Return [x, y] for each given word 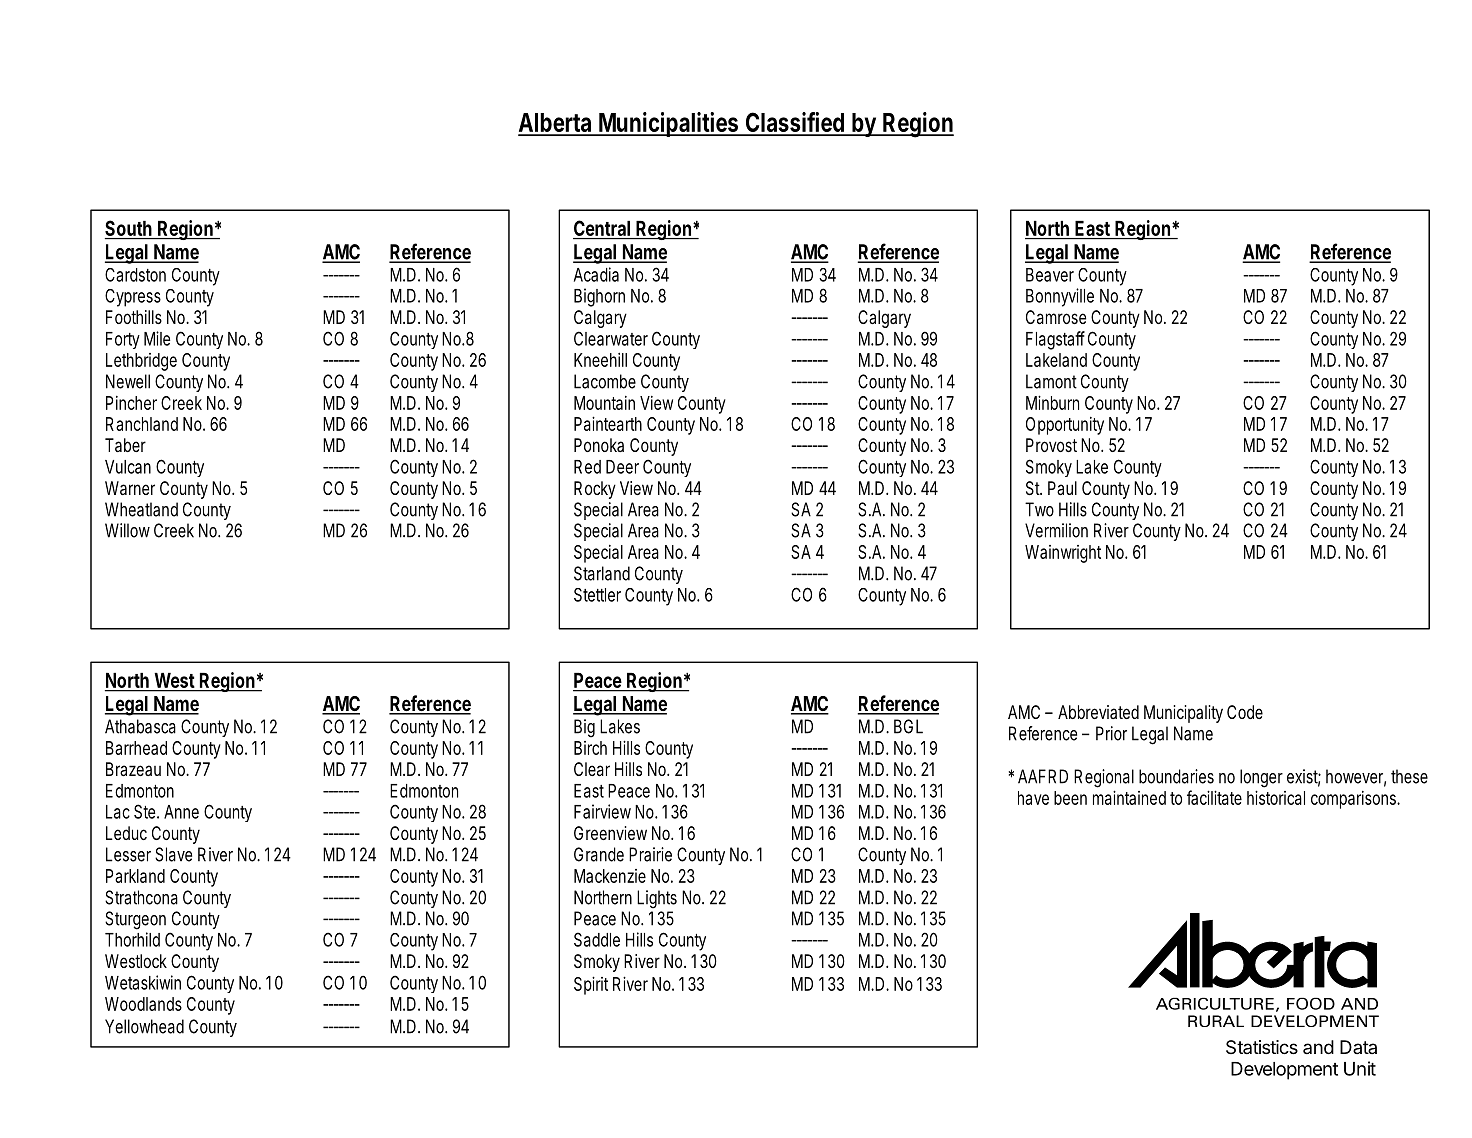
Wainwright [1063, 554]
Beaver [1050, 275]
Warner [130, 488]
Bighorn [599, 297]
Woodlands [143, 1004]
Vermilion [1056, 530]
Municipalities [670, 124]
